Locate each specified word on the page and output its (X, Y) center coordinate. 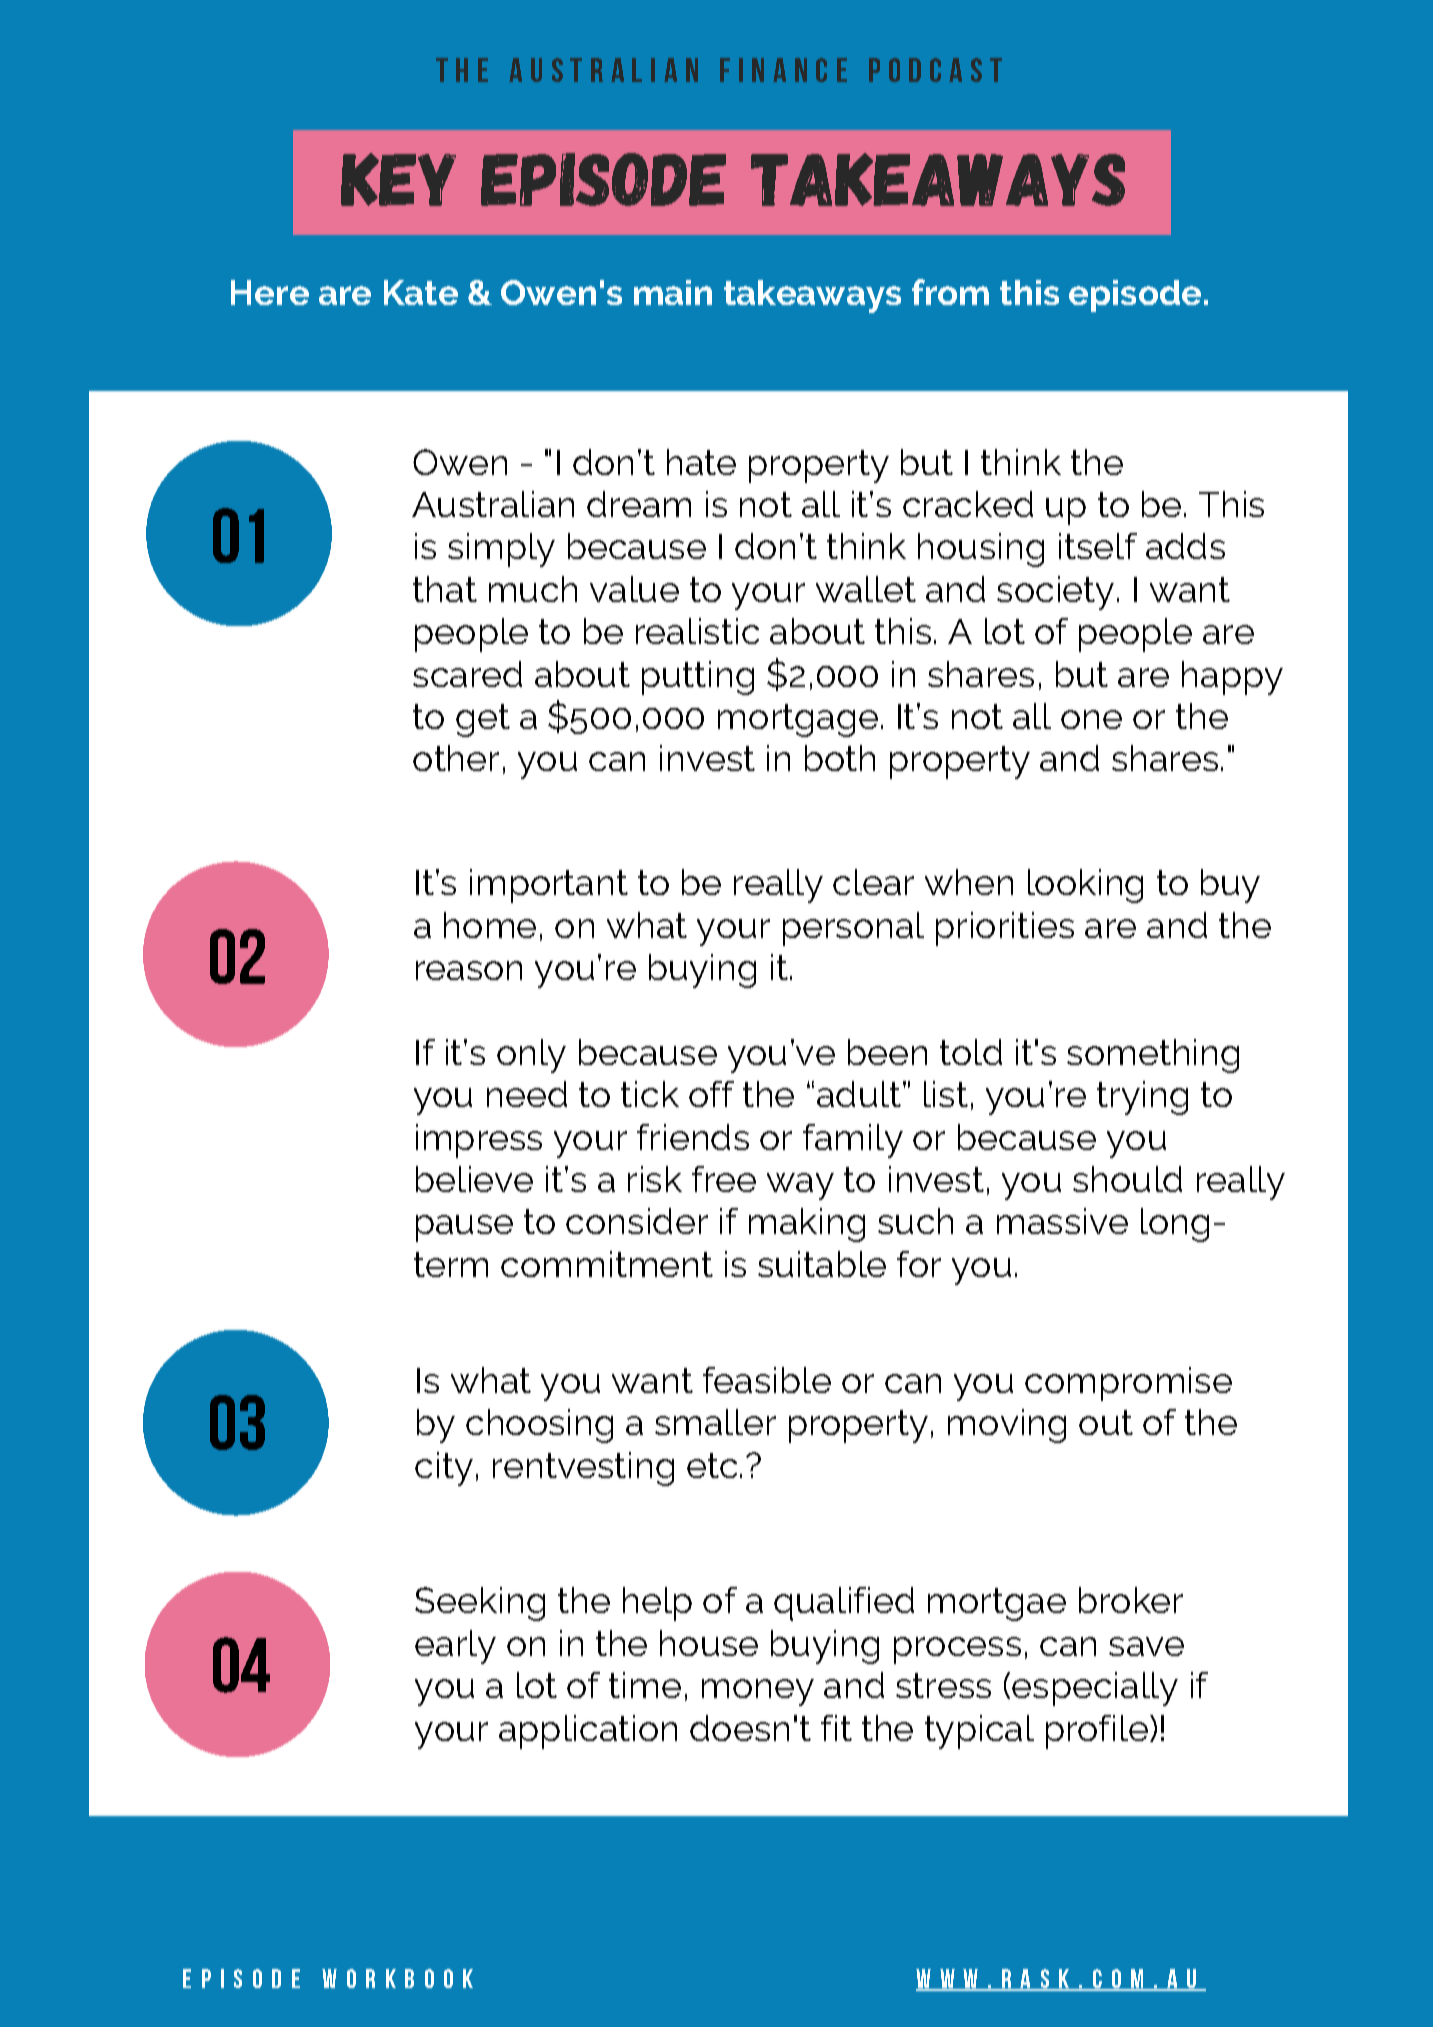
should (1127, 1179)
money (758, 1692)
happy (1232, 678)
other (456, 758)
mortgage (798, 720)
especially (1095, 1689)
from (950, 292)
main (673, 292)
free (724, 1179)
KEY (398, 179)
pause (464, 1228)
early (455, 1647)
